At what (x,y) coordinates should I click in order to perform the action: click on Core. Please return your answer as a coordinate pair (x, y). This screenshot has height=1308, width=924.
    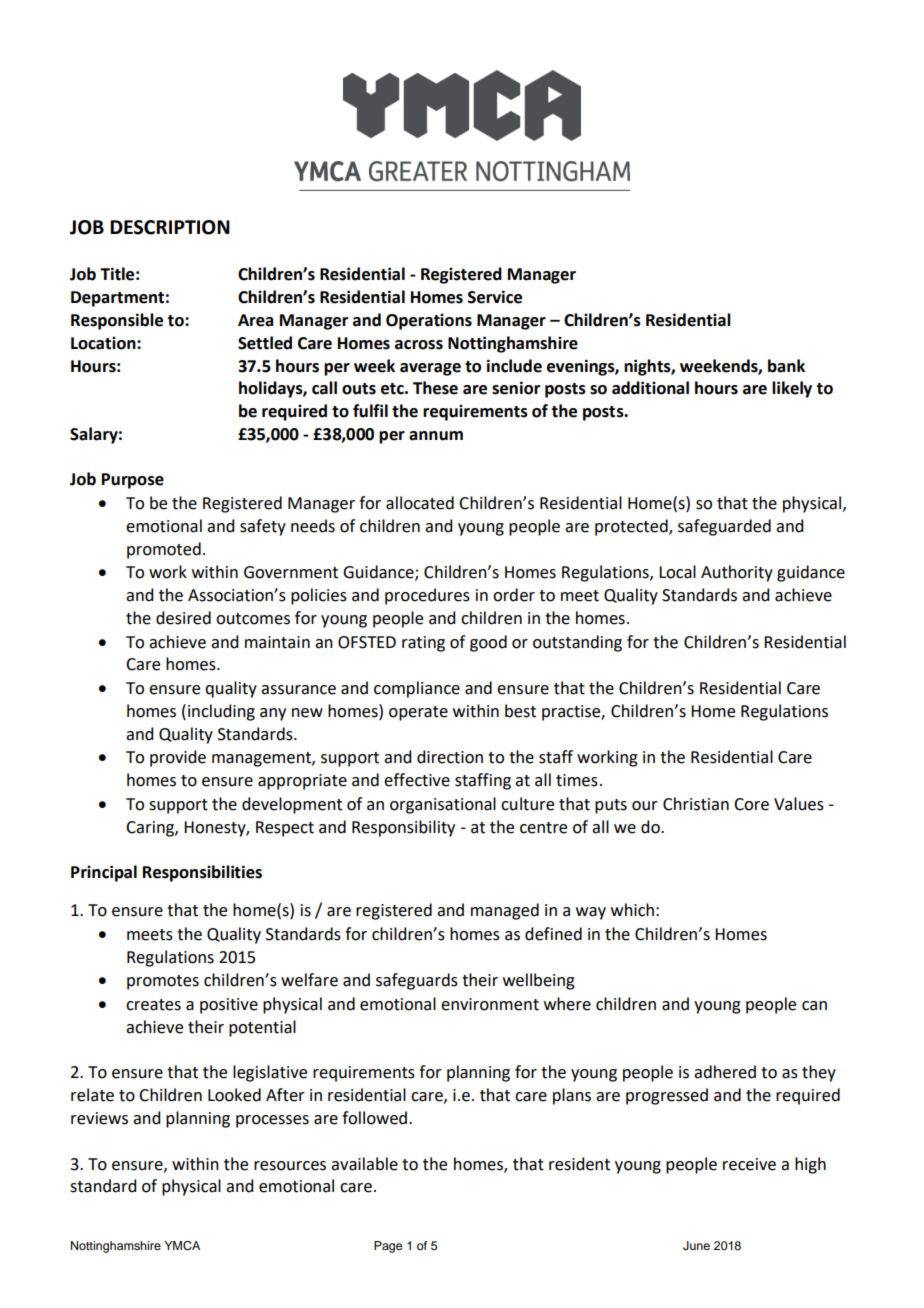
    Looking at the image, I should click on (751, 804).
